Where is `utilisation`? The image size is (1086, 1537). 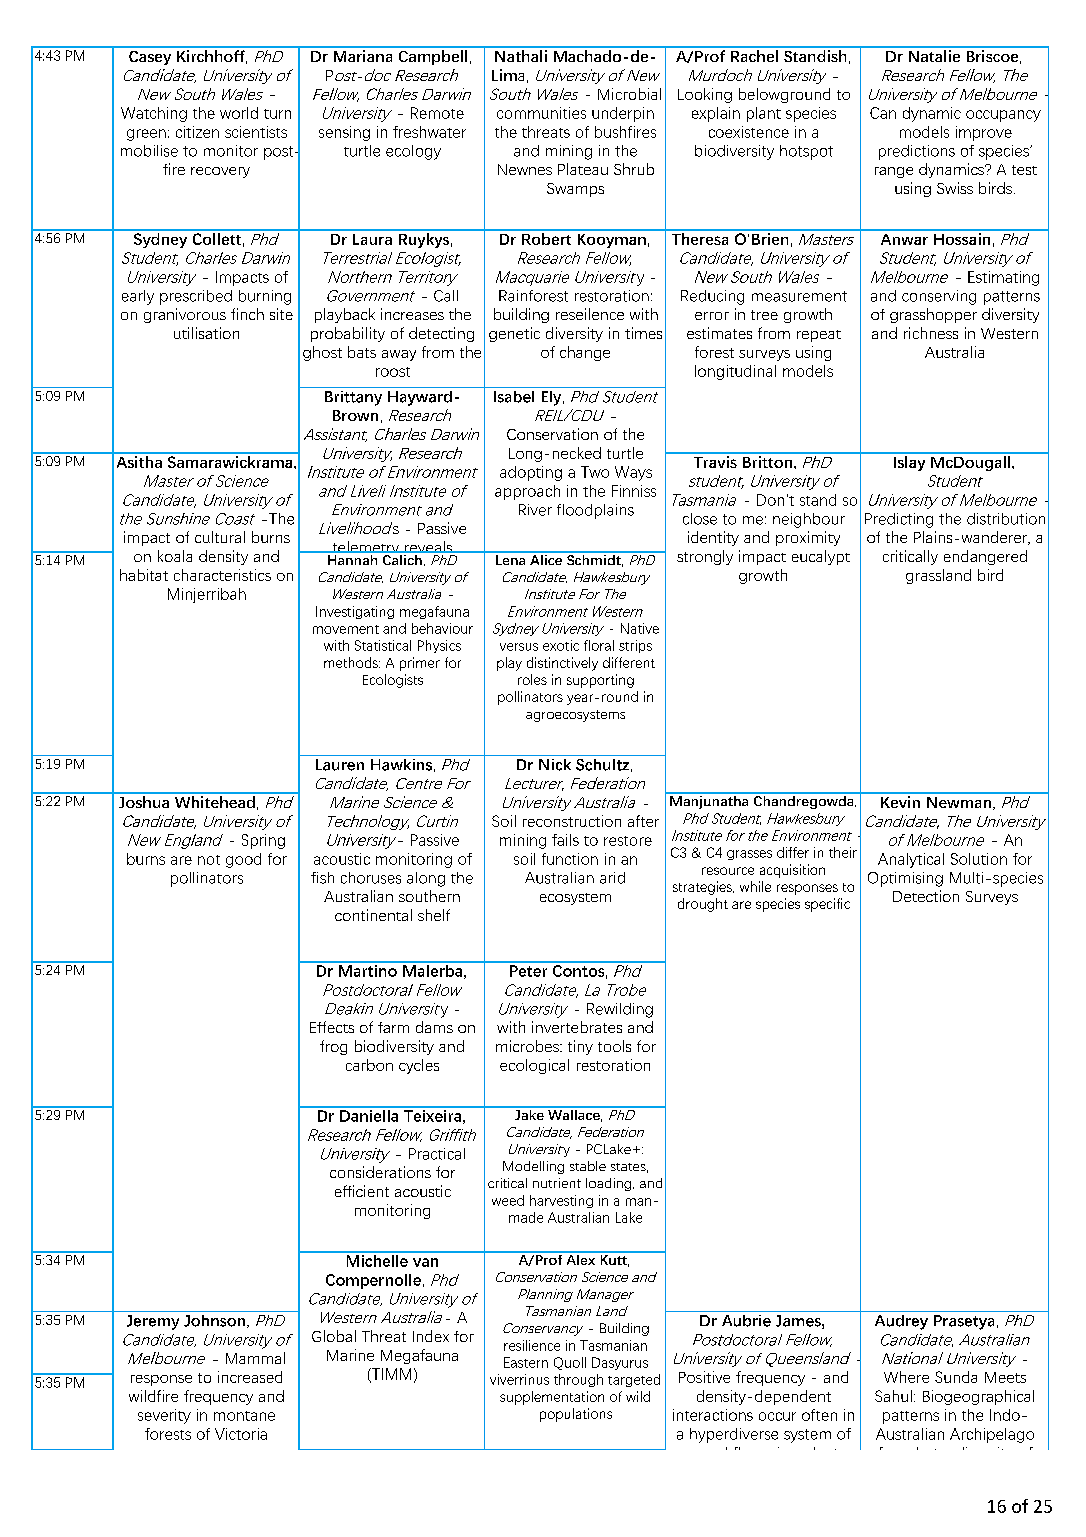
utilisation is located at coordinates (206, 333).
